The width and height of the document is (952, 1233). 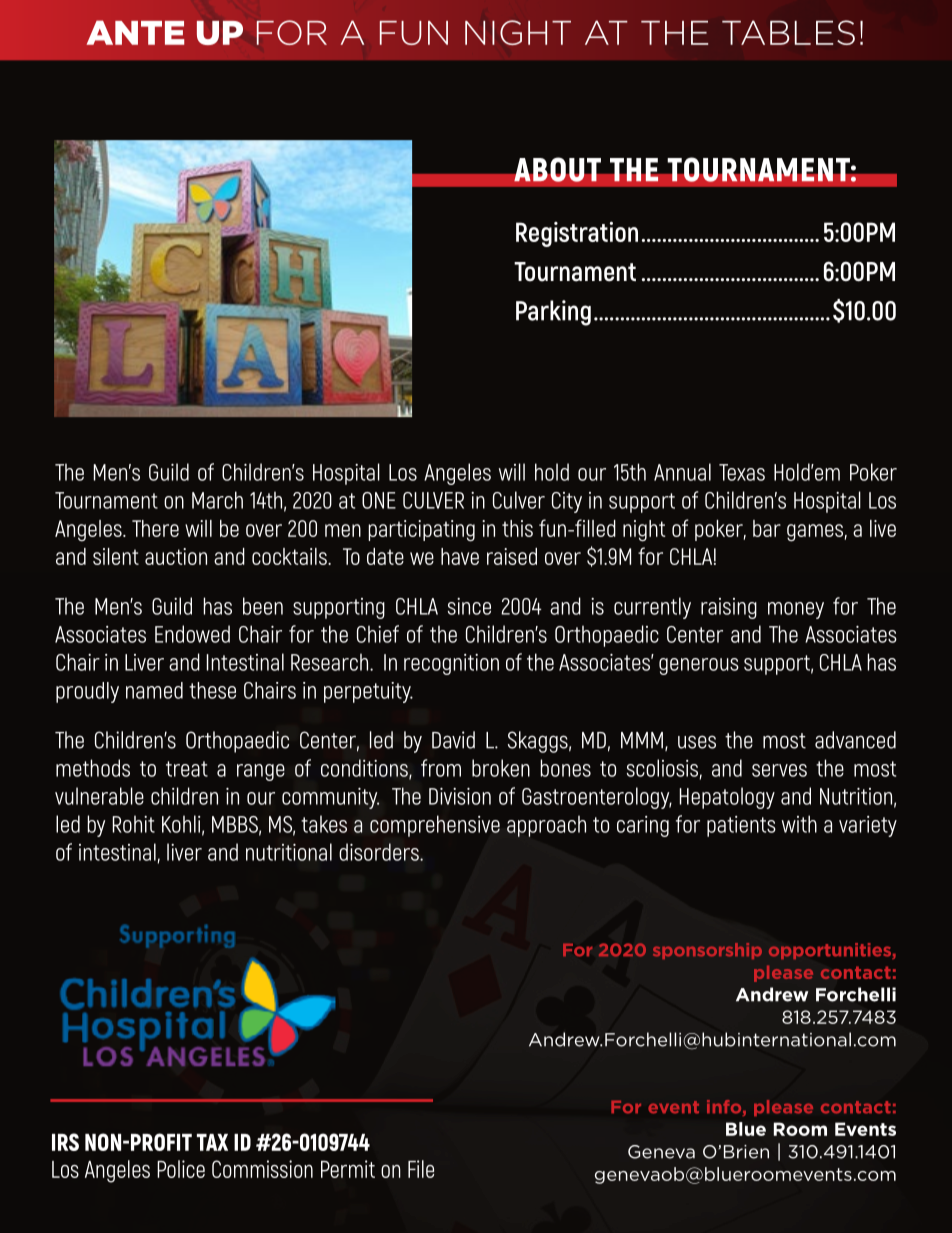 I want to click on TAX, so click(x=212, y=1142).
